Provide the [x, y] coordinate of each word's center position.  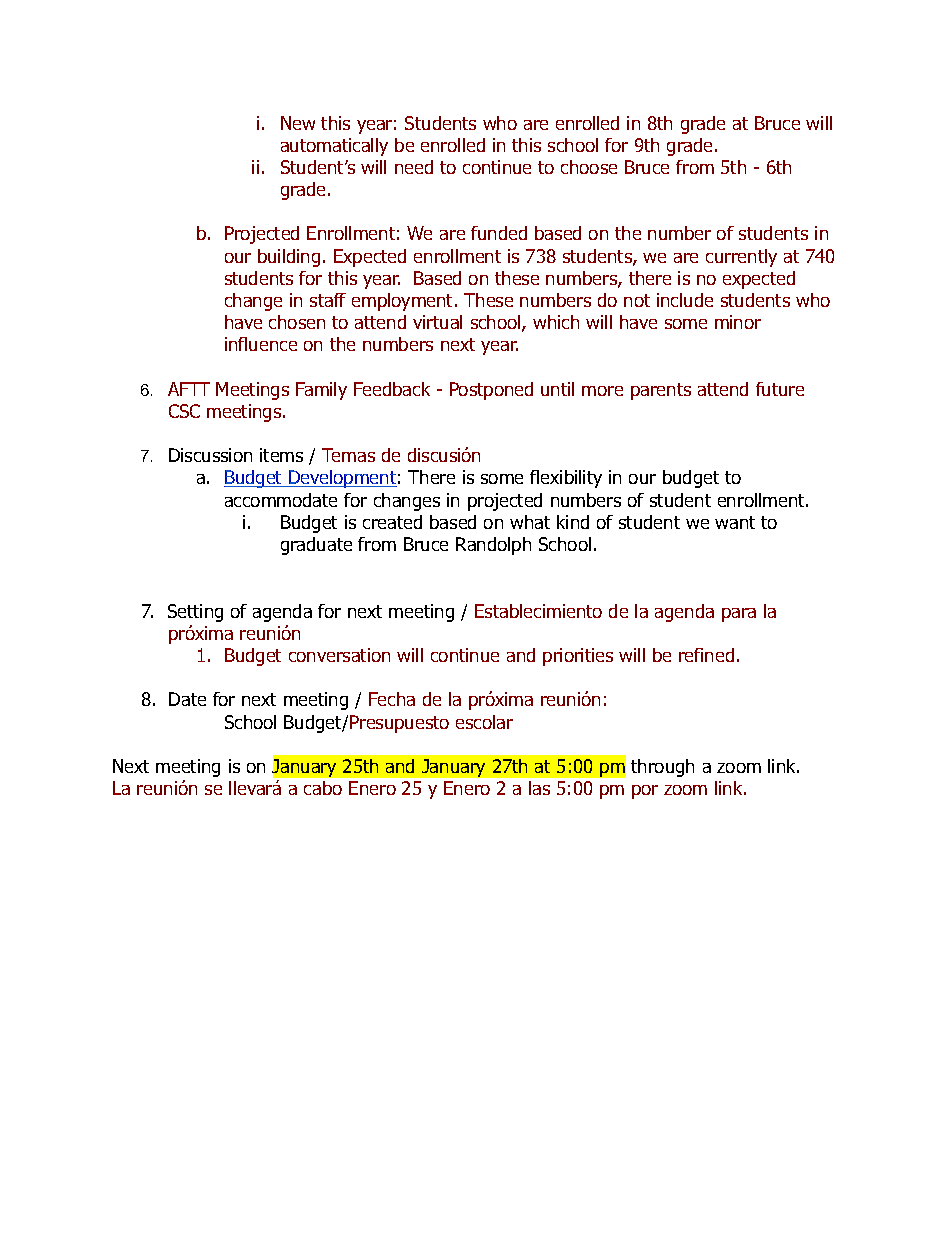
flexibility [566, 479]
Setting [195, 613]
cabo [323, 788]
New [298, 123]
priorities [578, 657]
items [281, 455]
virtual [437, 322]
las [539, 788]
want [735, 522]
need [414, 167]
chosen [297, 322]
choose [589, 167]
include [685, 300]
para [739, 615]
